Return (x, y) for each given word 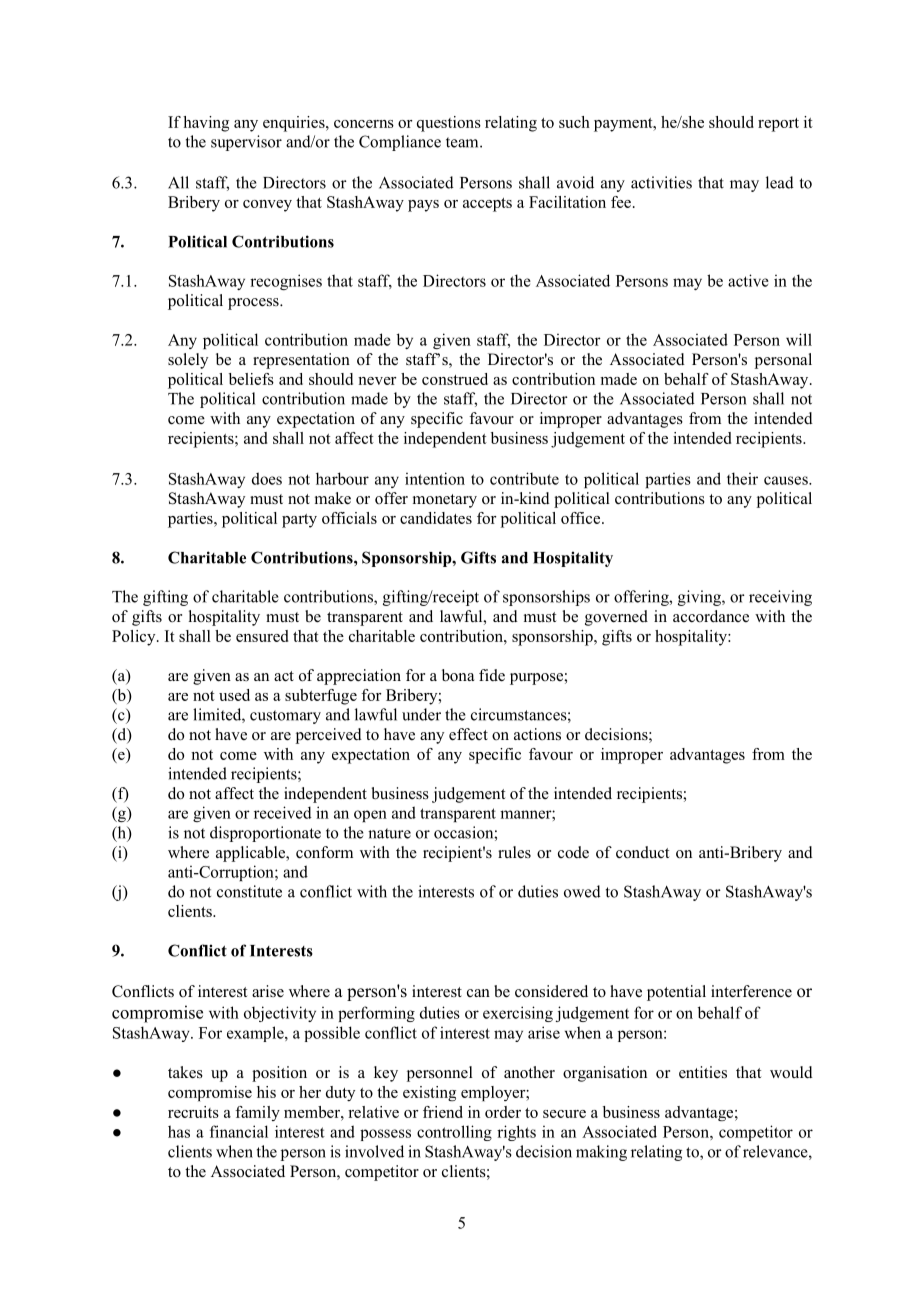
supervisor (246, 143)
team (463, 142)
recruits (193, 1112)
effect (468, 734)
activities (661, 182)
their (742, 478)
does (267, 478)
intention (435, 478)
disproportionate (265, 834)
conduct (642, 852)
